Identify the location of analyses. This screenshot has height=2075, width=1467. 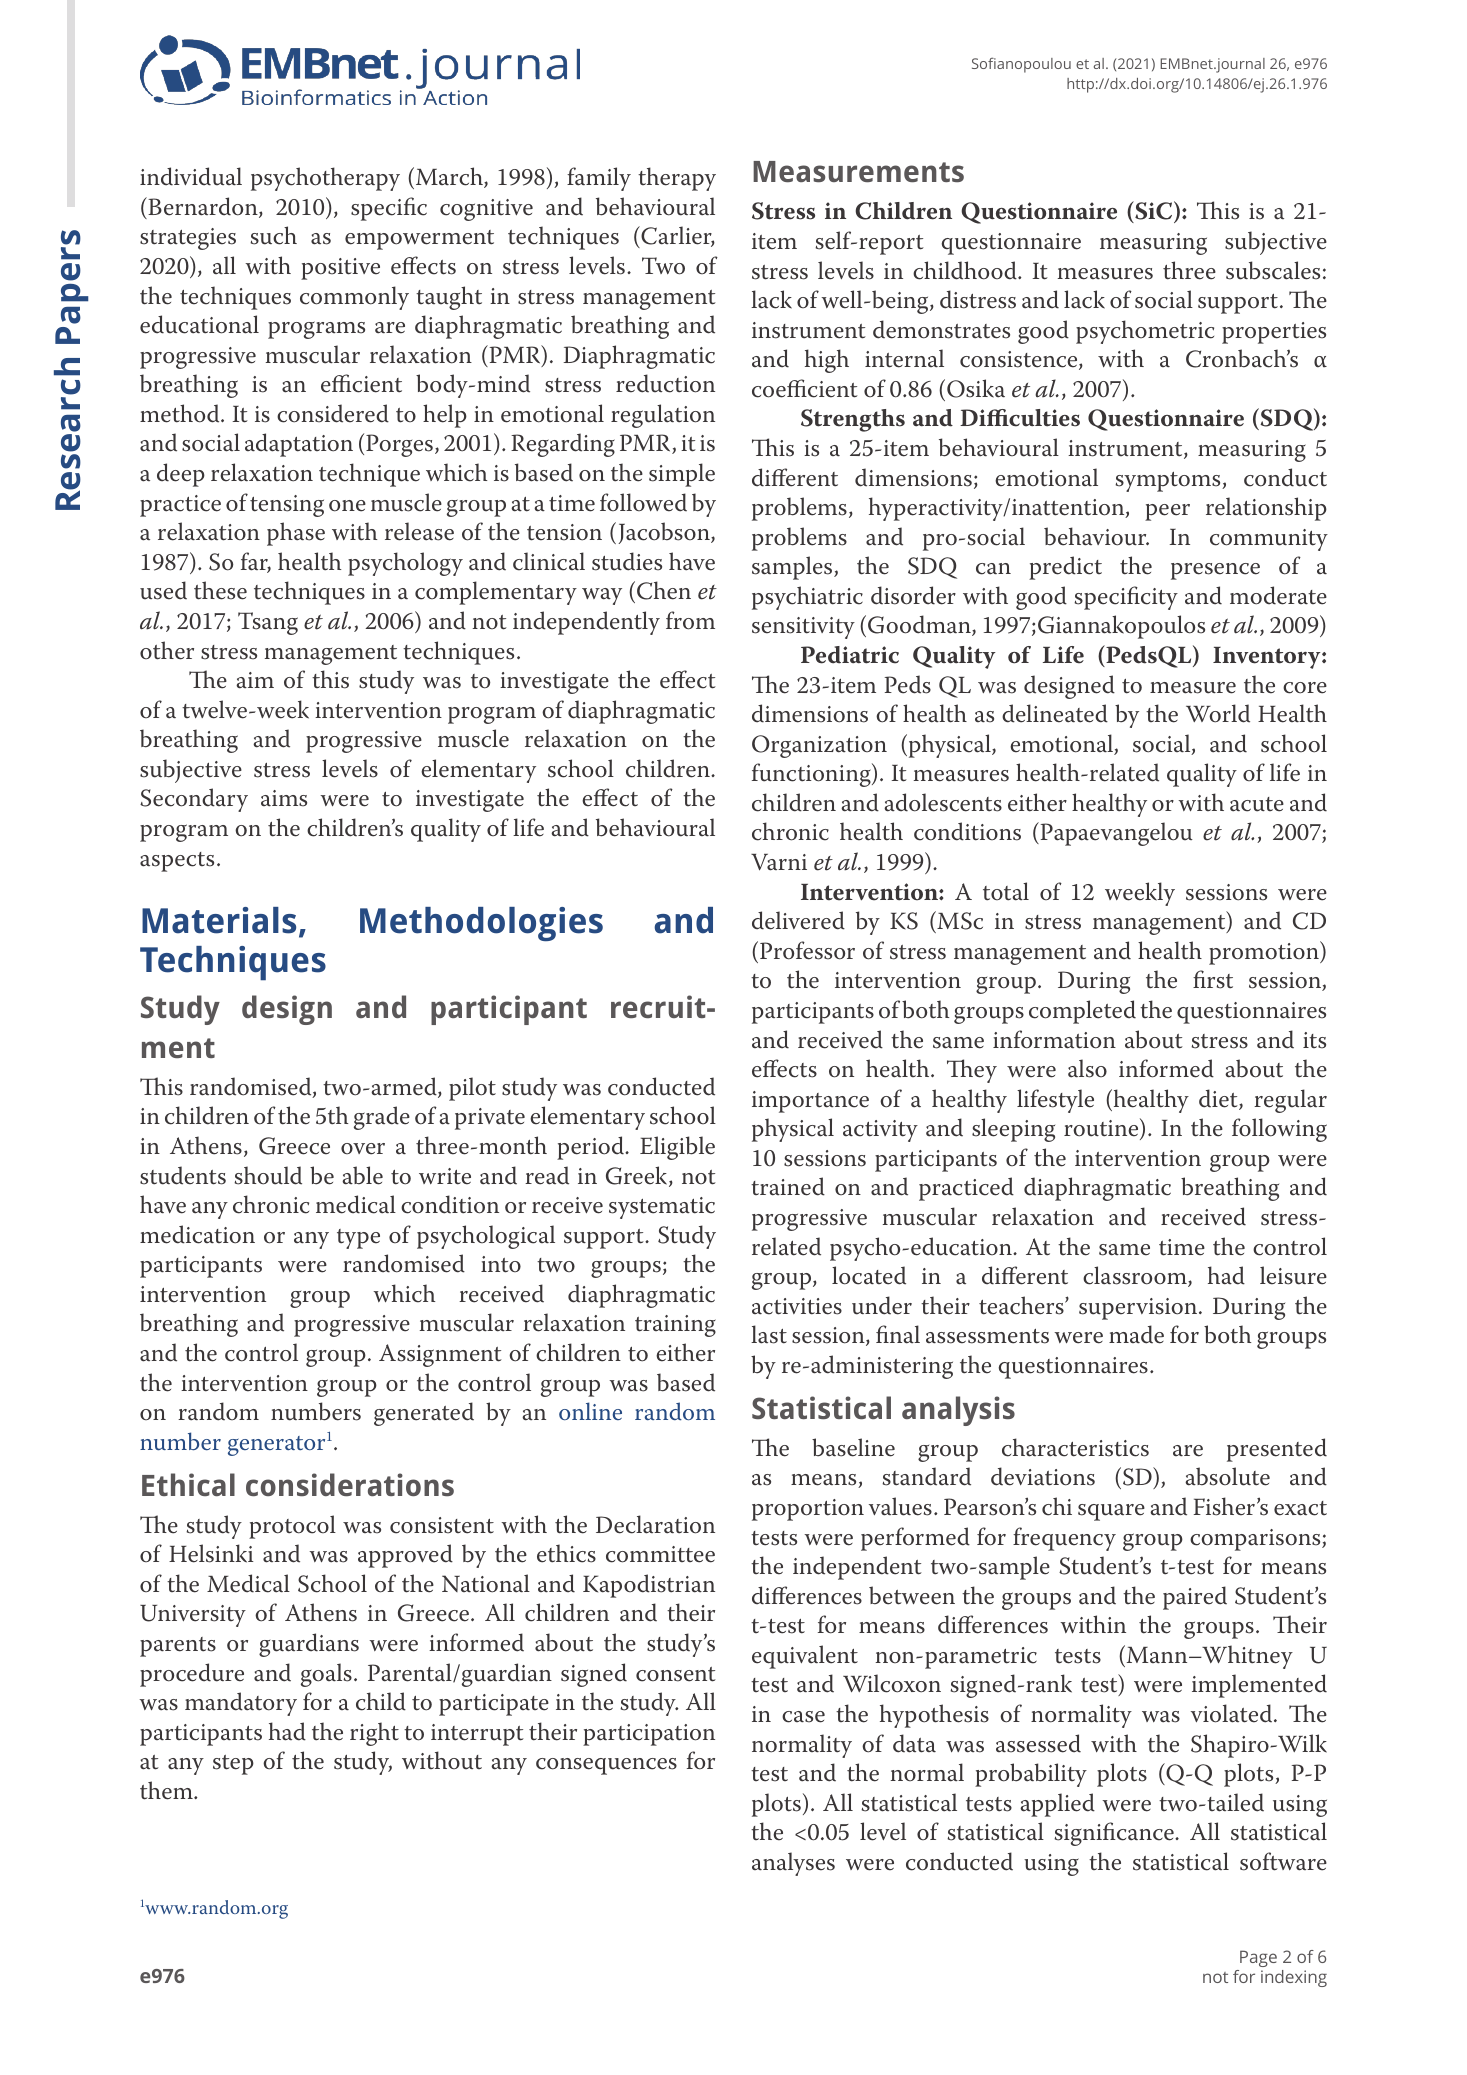
(793, 1864).
